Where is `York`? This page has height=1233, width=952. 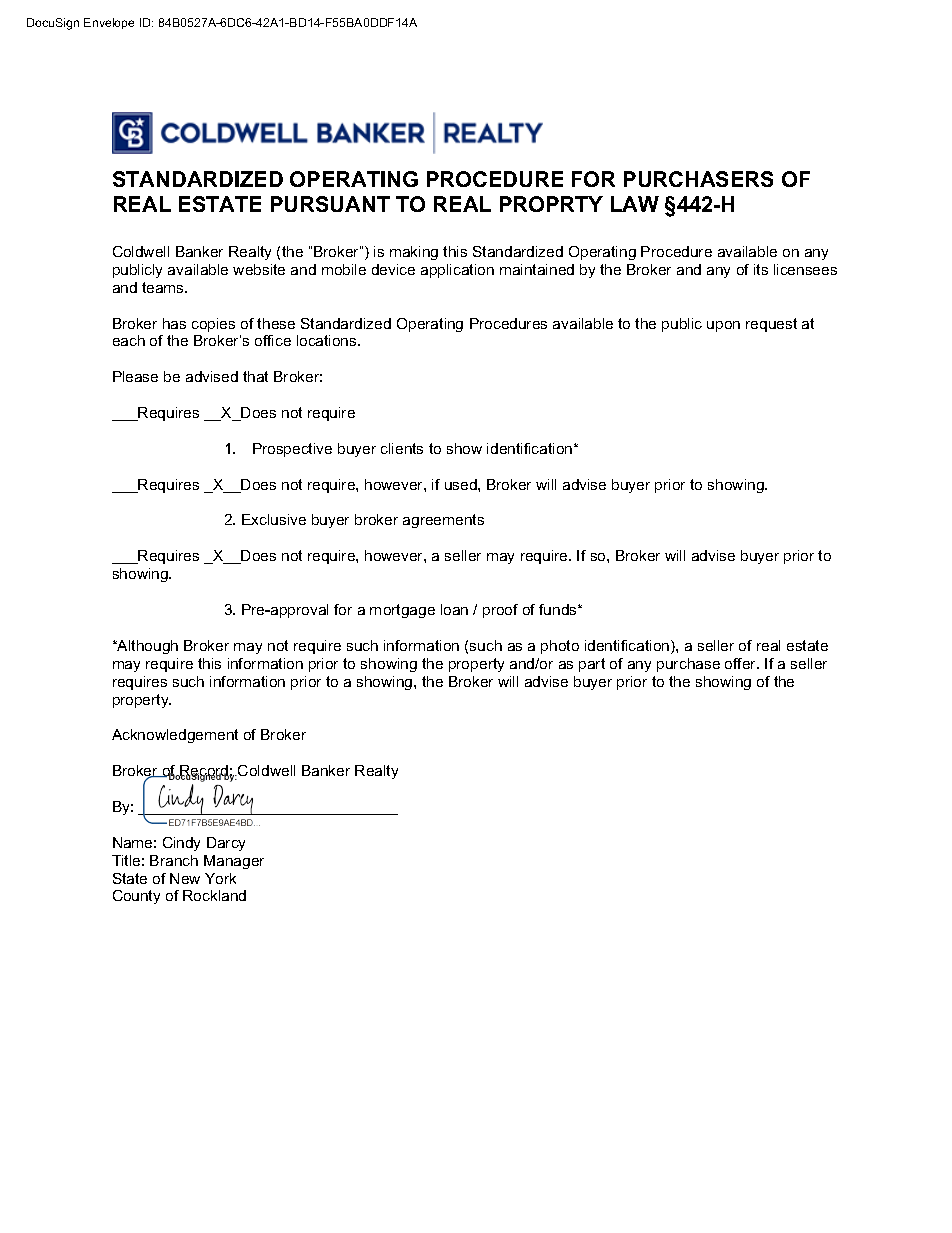
York is located at coordinates (220, 878).
